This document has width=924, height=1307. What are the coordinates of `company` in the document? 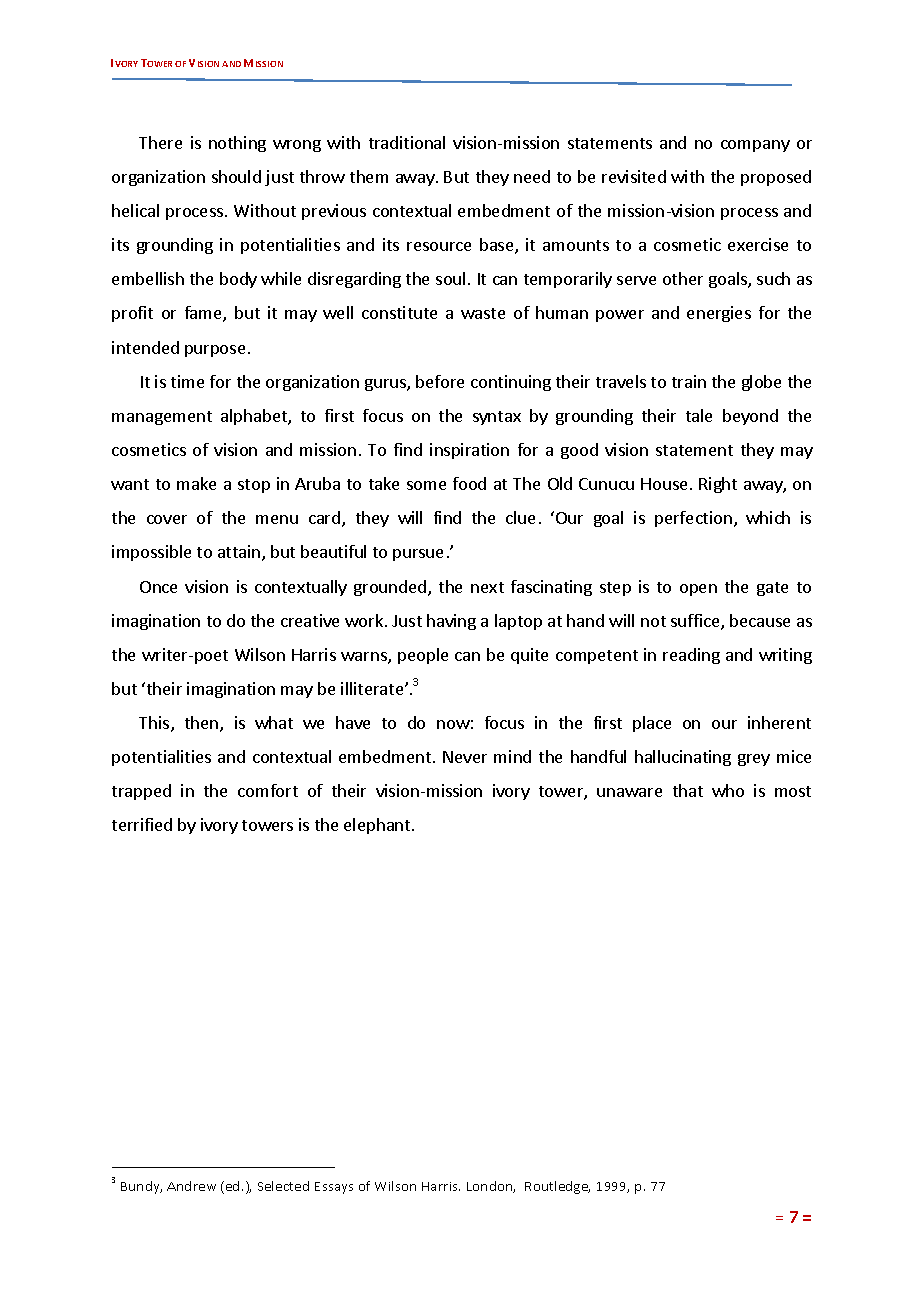 It's located at (755, 146).
